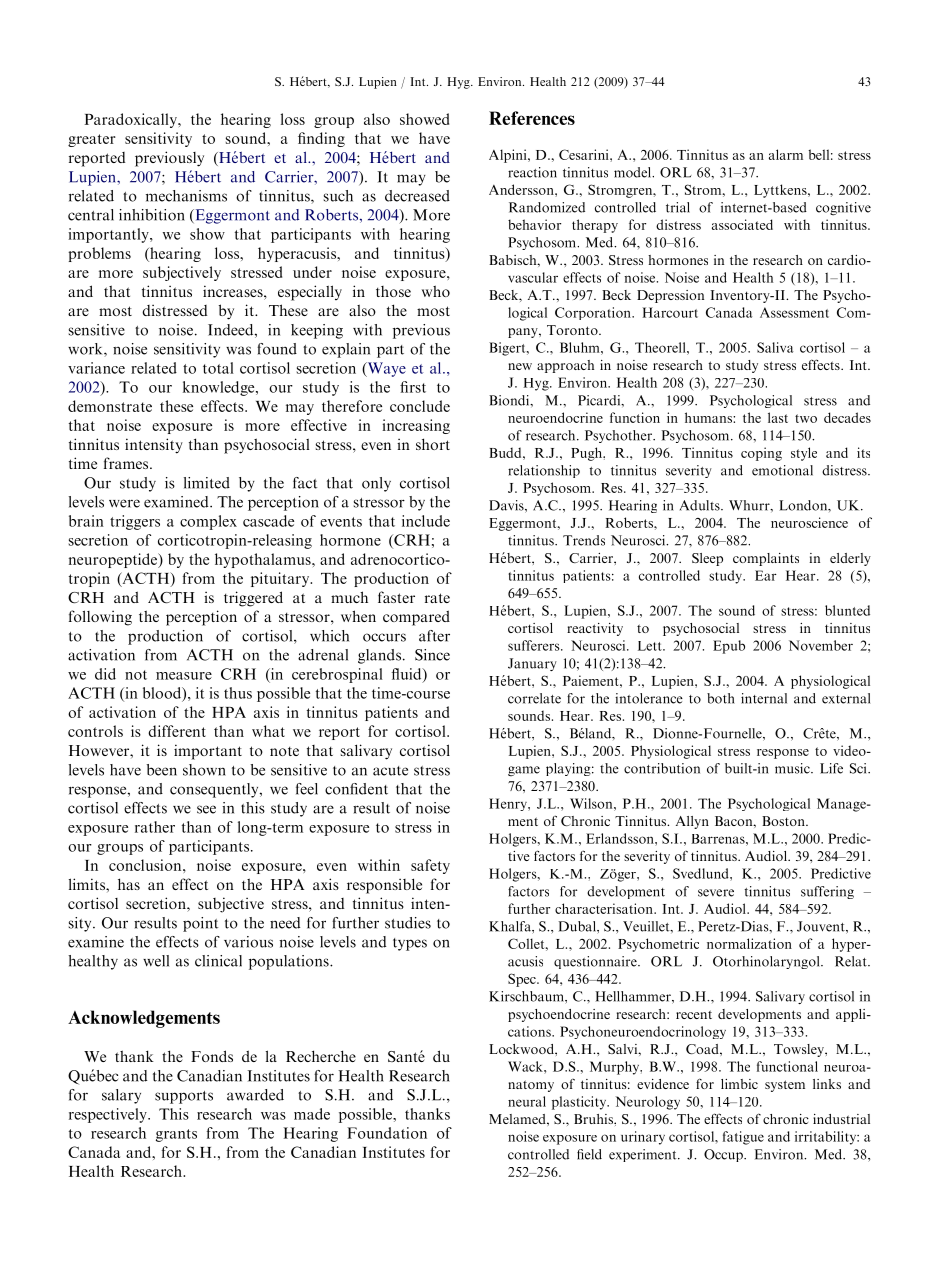 The image size is (952, 1270). I want to click on alarm, so click(786, 154).
